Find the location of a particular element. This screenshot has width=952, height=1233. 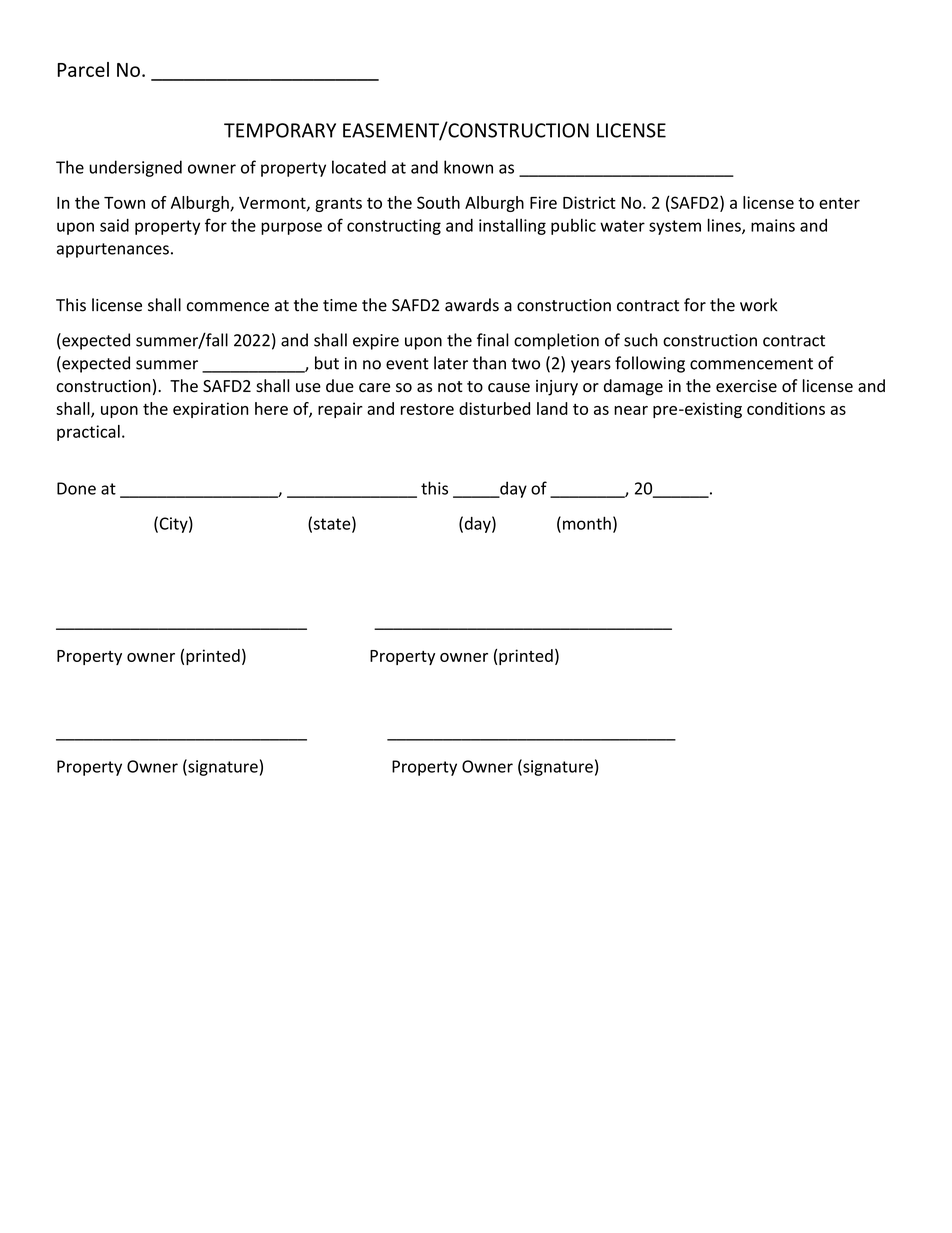

known is located at coordinates (468, 167).
